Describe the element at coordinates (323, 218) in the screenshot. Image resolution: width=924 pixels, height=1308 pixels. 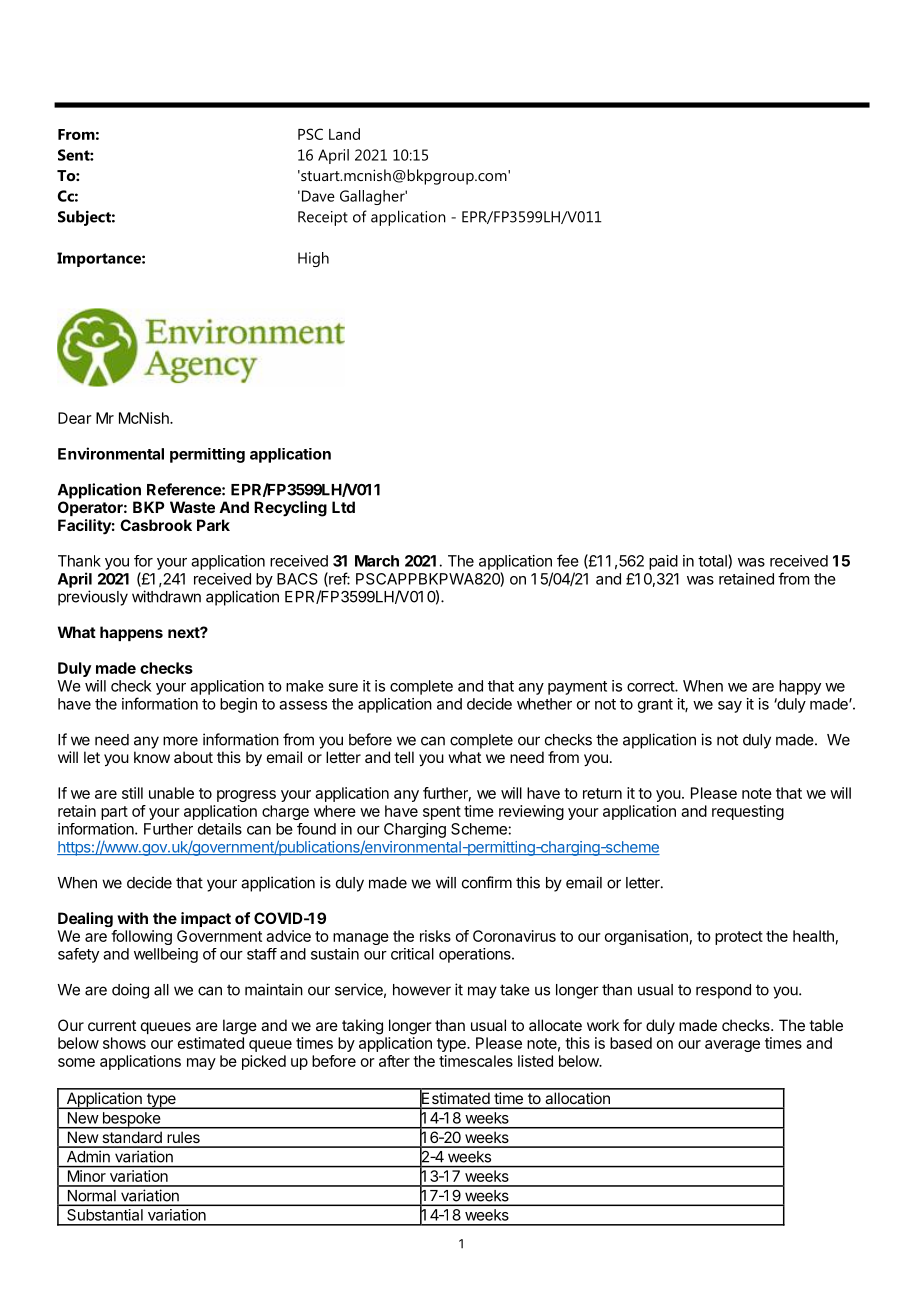
I see `Receipt` at that location.
